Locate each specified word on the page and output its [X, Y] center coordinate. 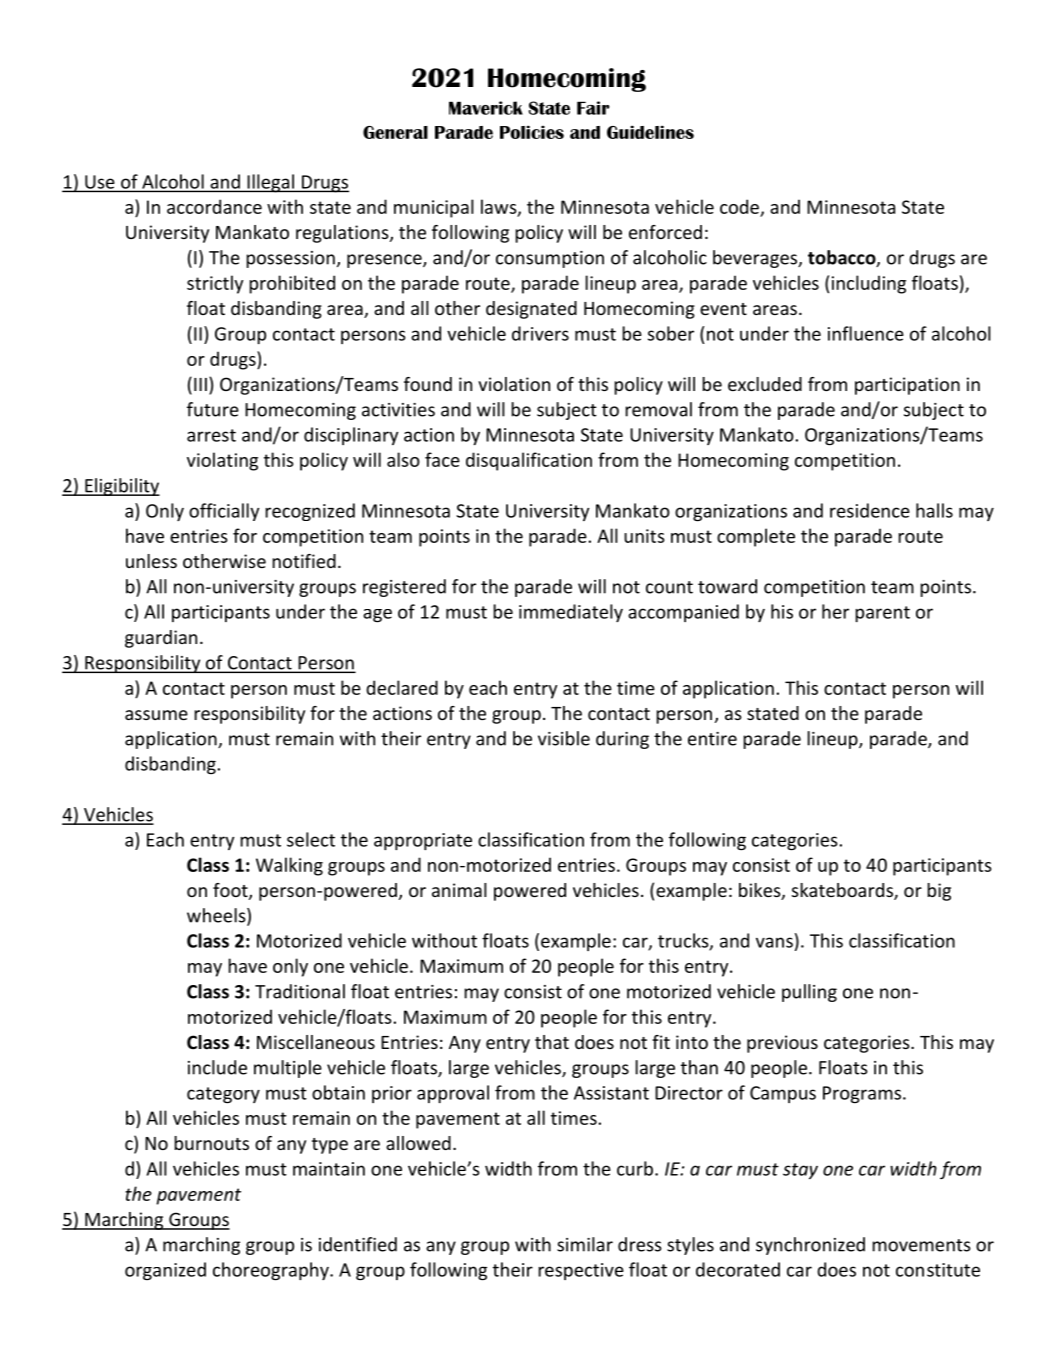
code [739, 206]
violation [514, 384]
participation [907, 386]
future [213, 409]
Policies [532, 132]
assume [156, 715]
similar [585, 1244]
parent [882, 614]
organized [165, 1271]
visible [564, 738]
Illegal [270, 183]
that [552, 1042]
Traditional [300, 991]
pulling [809, 993]
